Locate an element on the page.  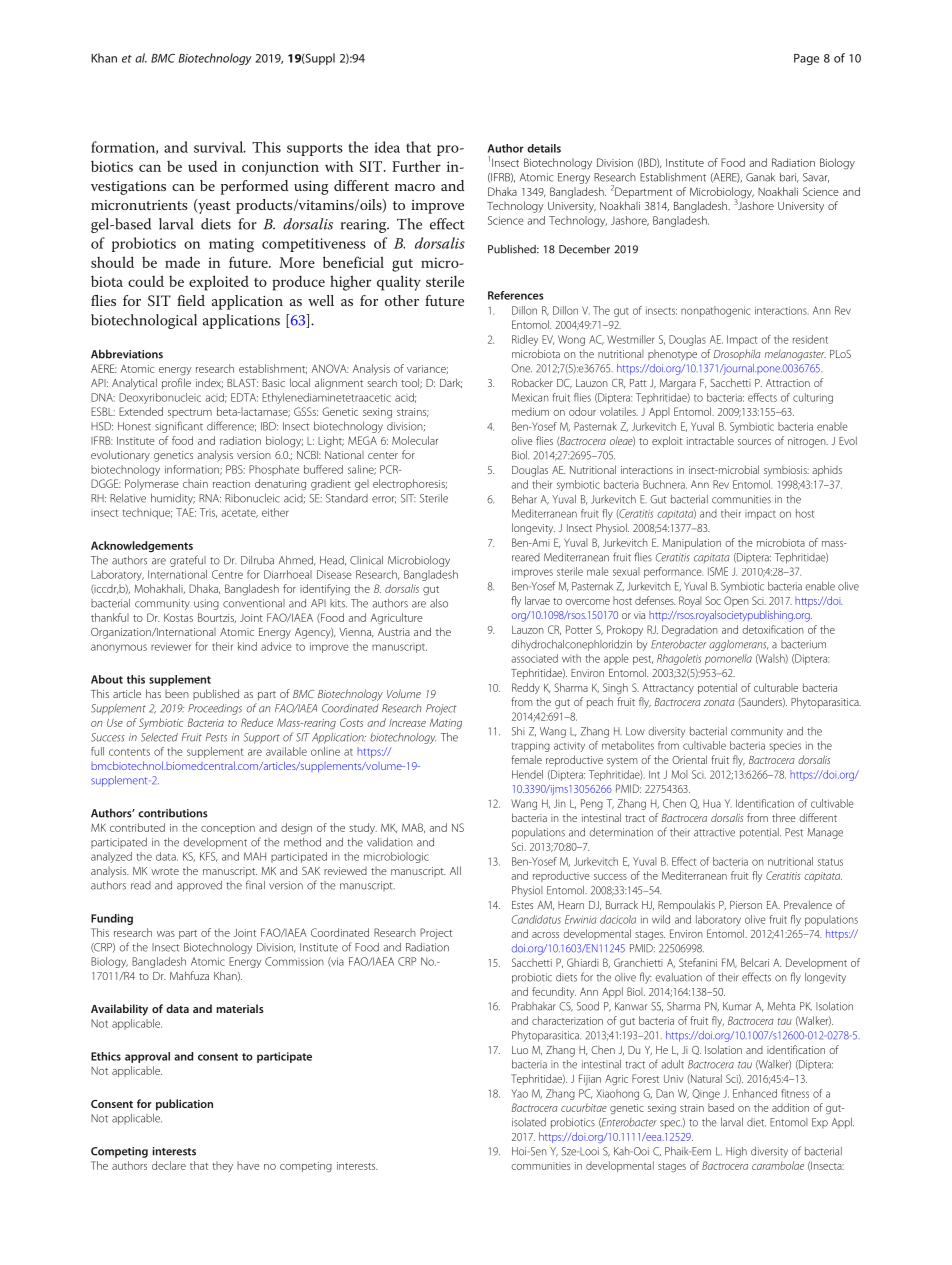
Open is located at coordinates (736, 601).
